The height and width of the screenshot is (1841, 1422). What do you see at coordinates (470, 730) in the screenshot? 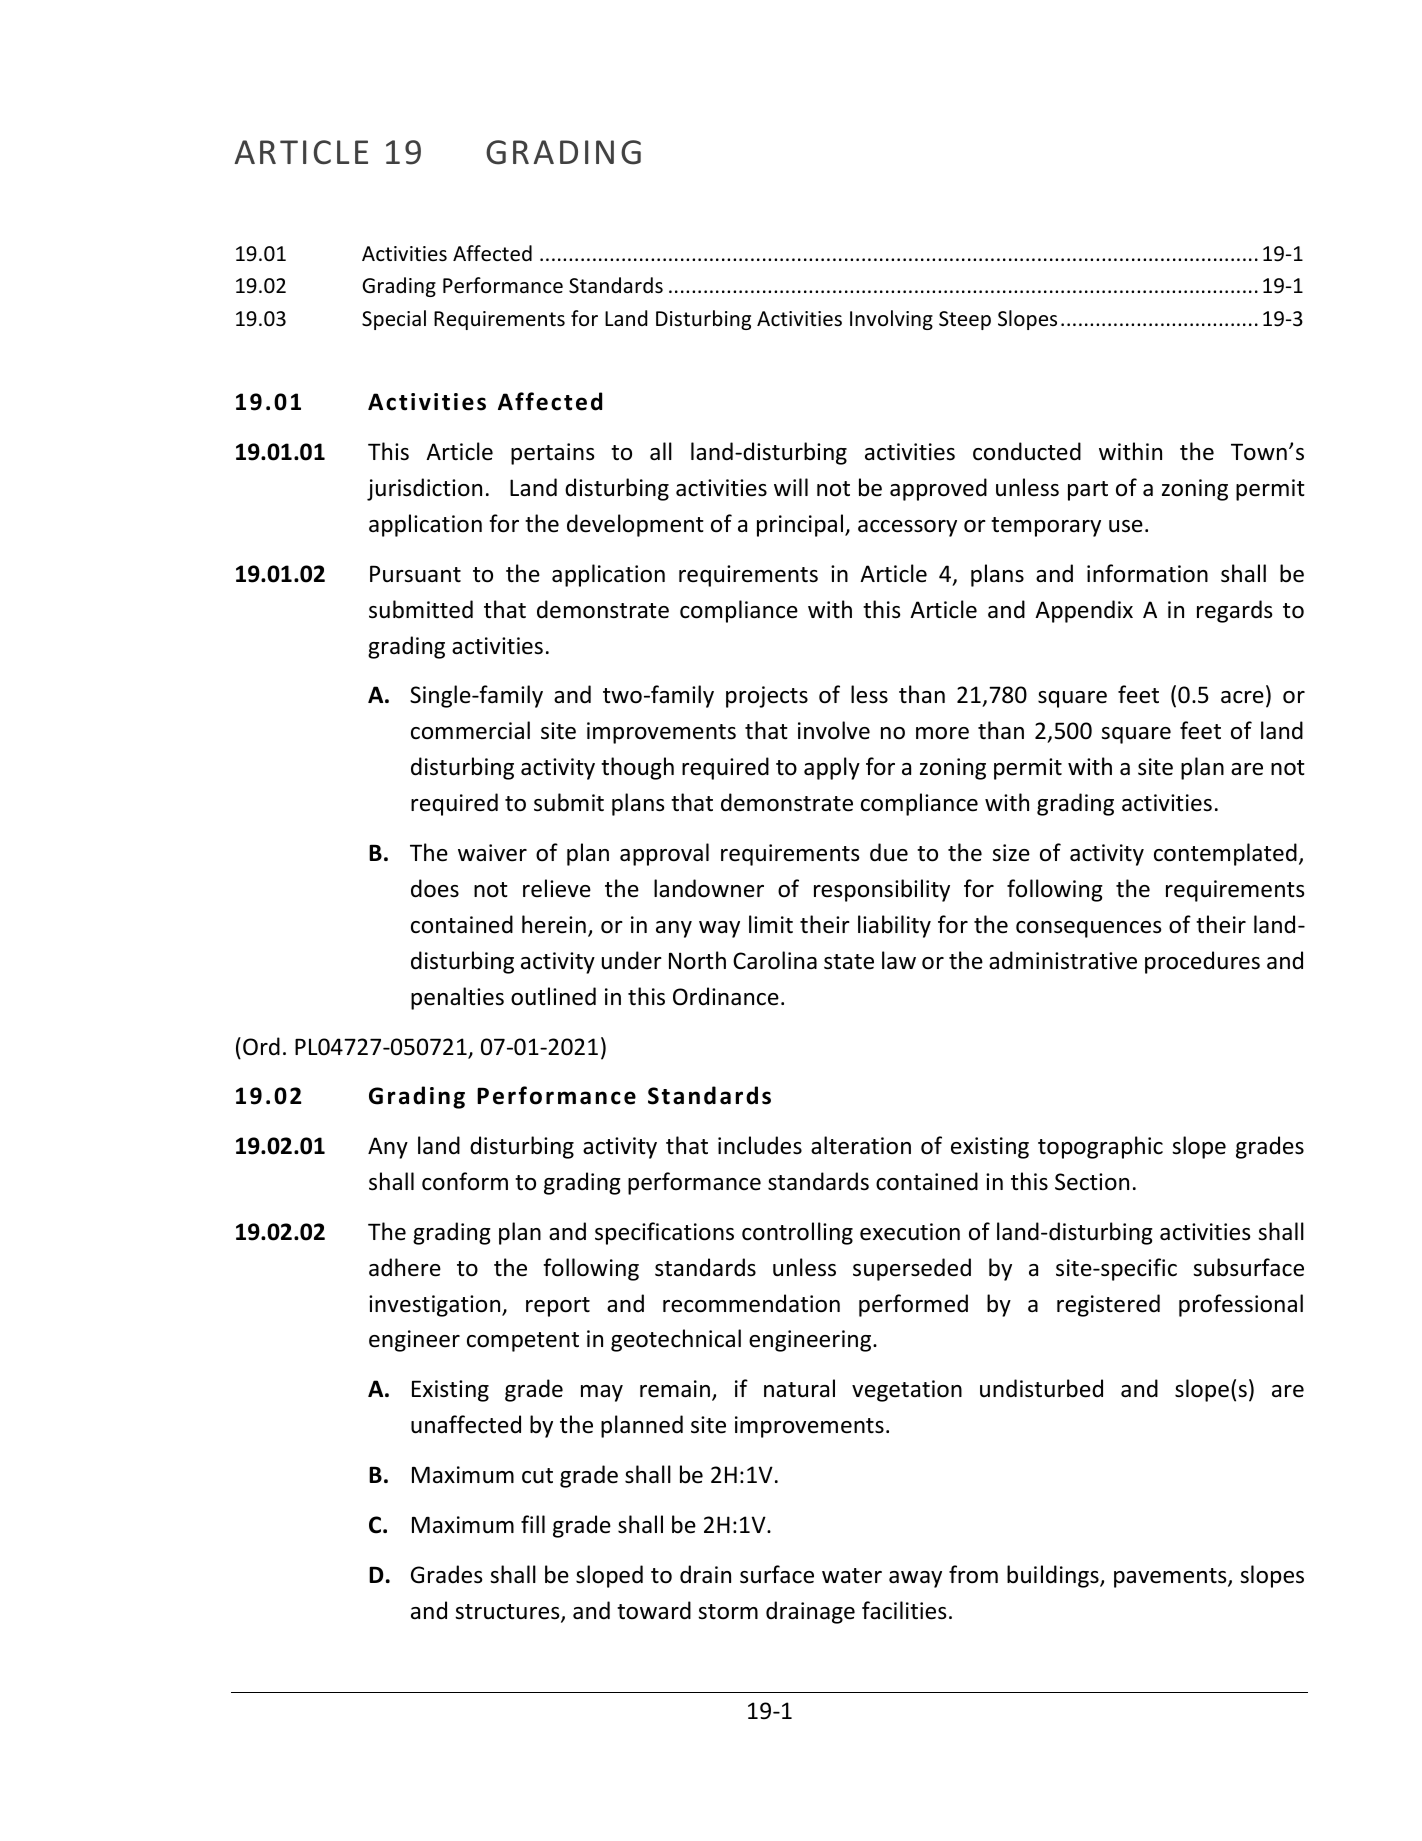
I see `commercial` at bounding box center [470, 730].
